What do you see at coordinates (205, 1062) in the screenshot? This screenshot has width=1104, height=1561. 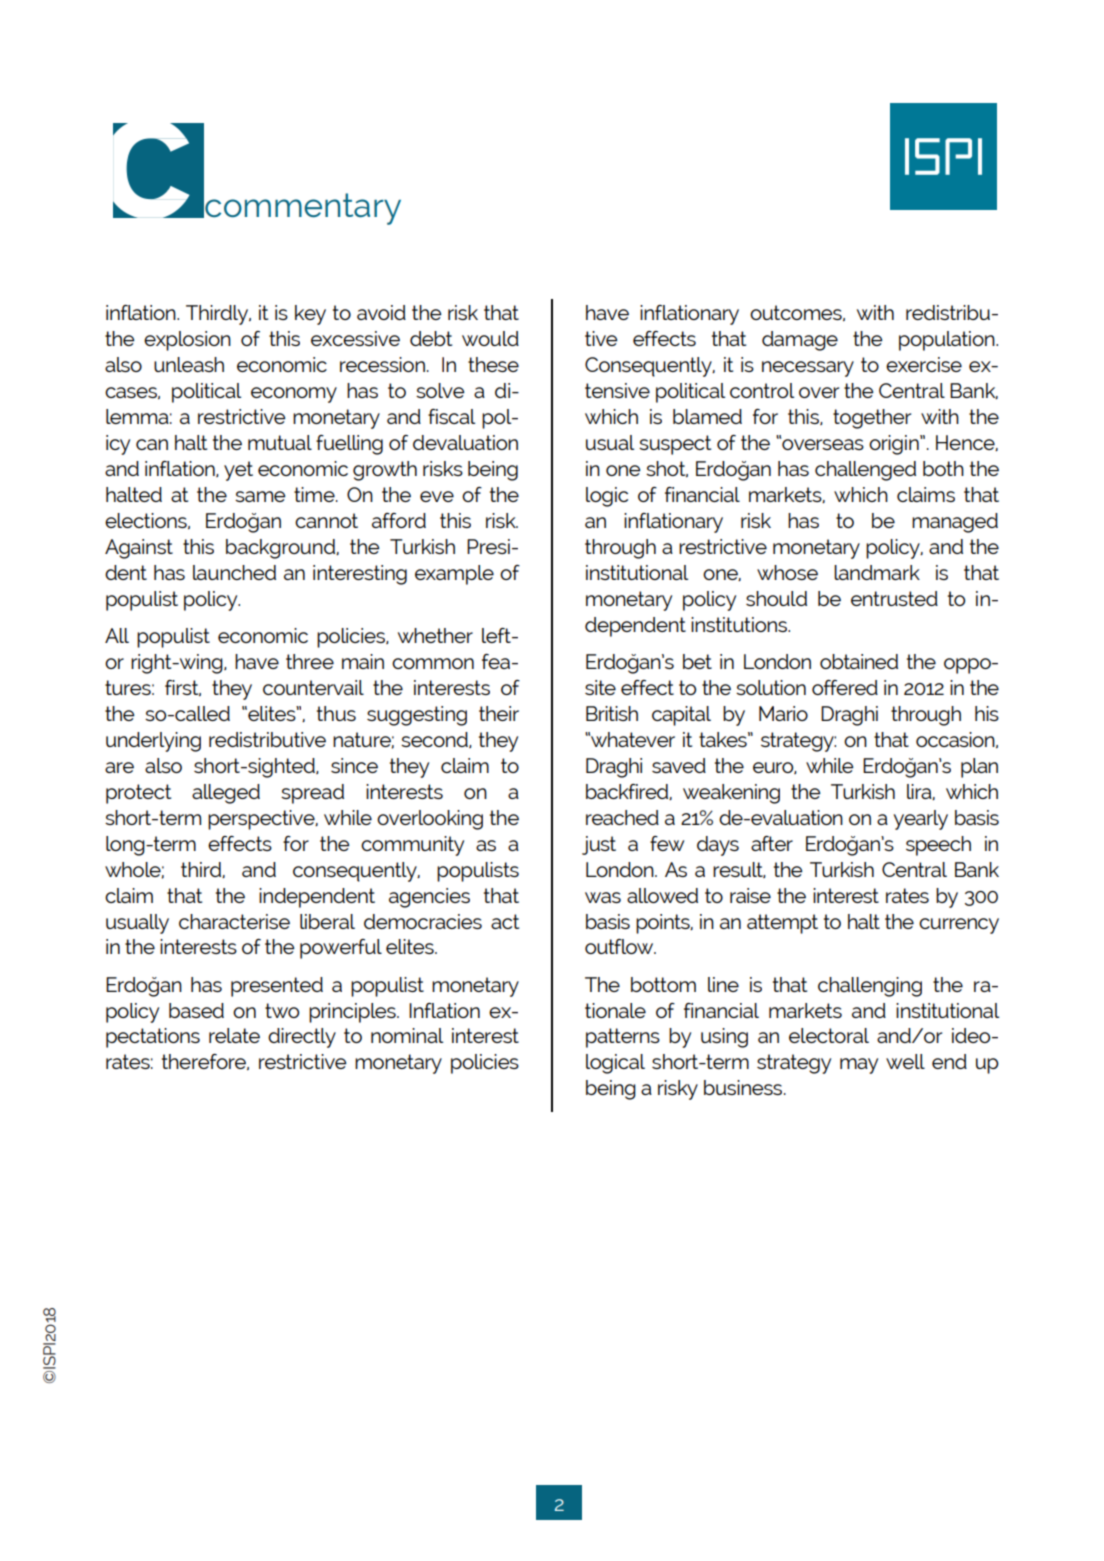 I see `therefore` at bounding box center [205, 1062].
